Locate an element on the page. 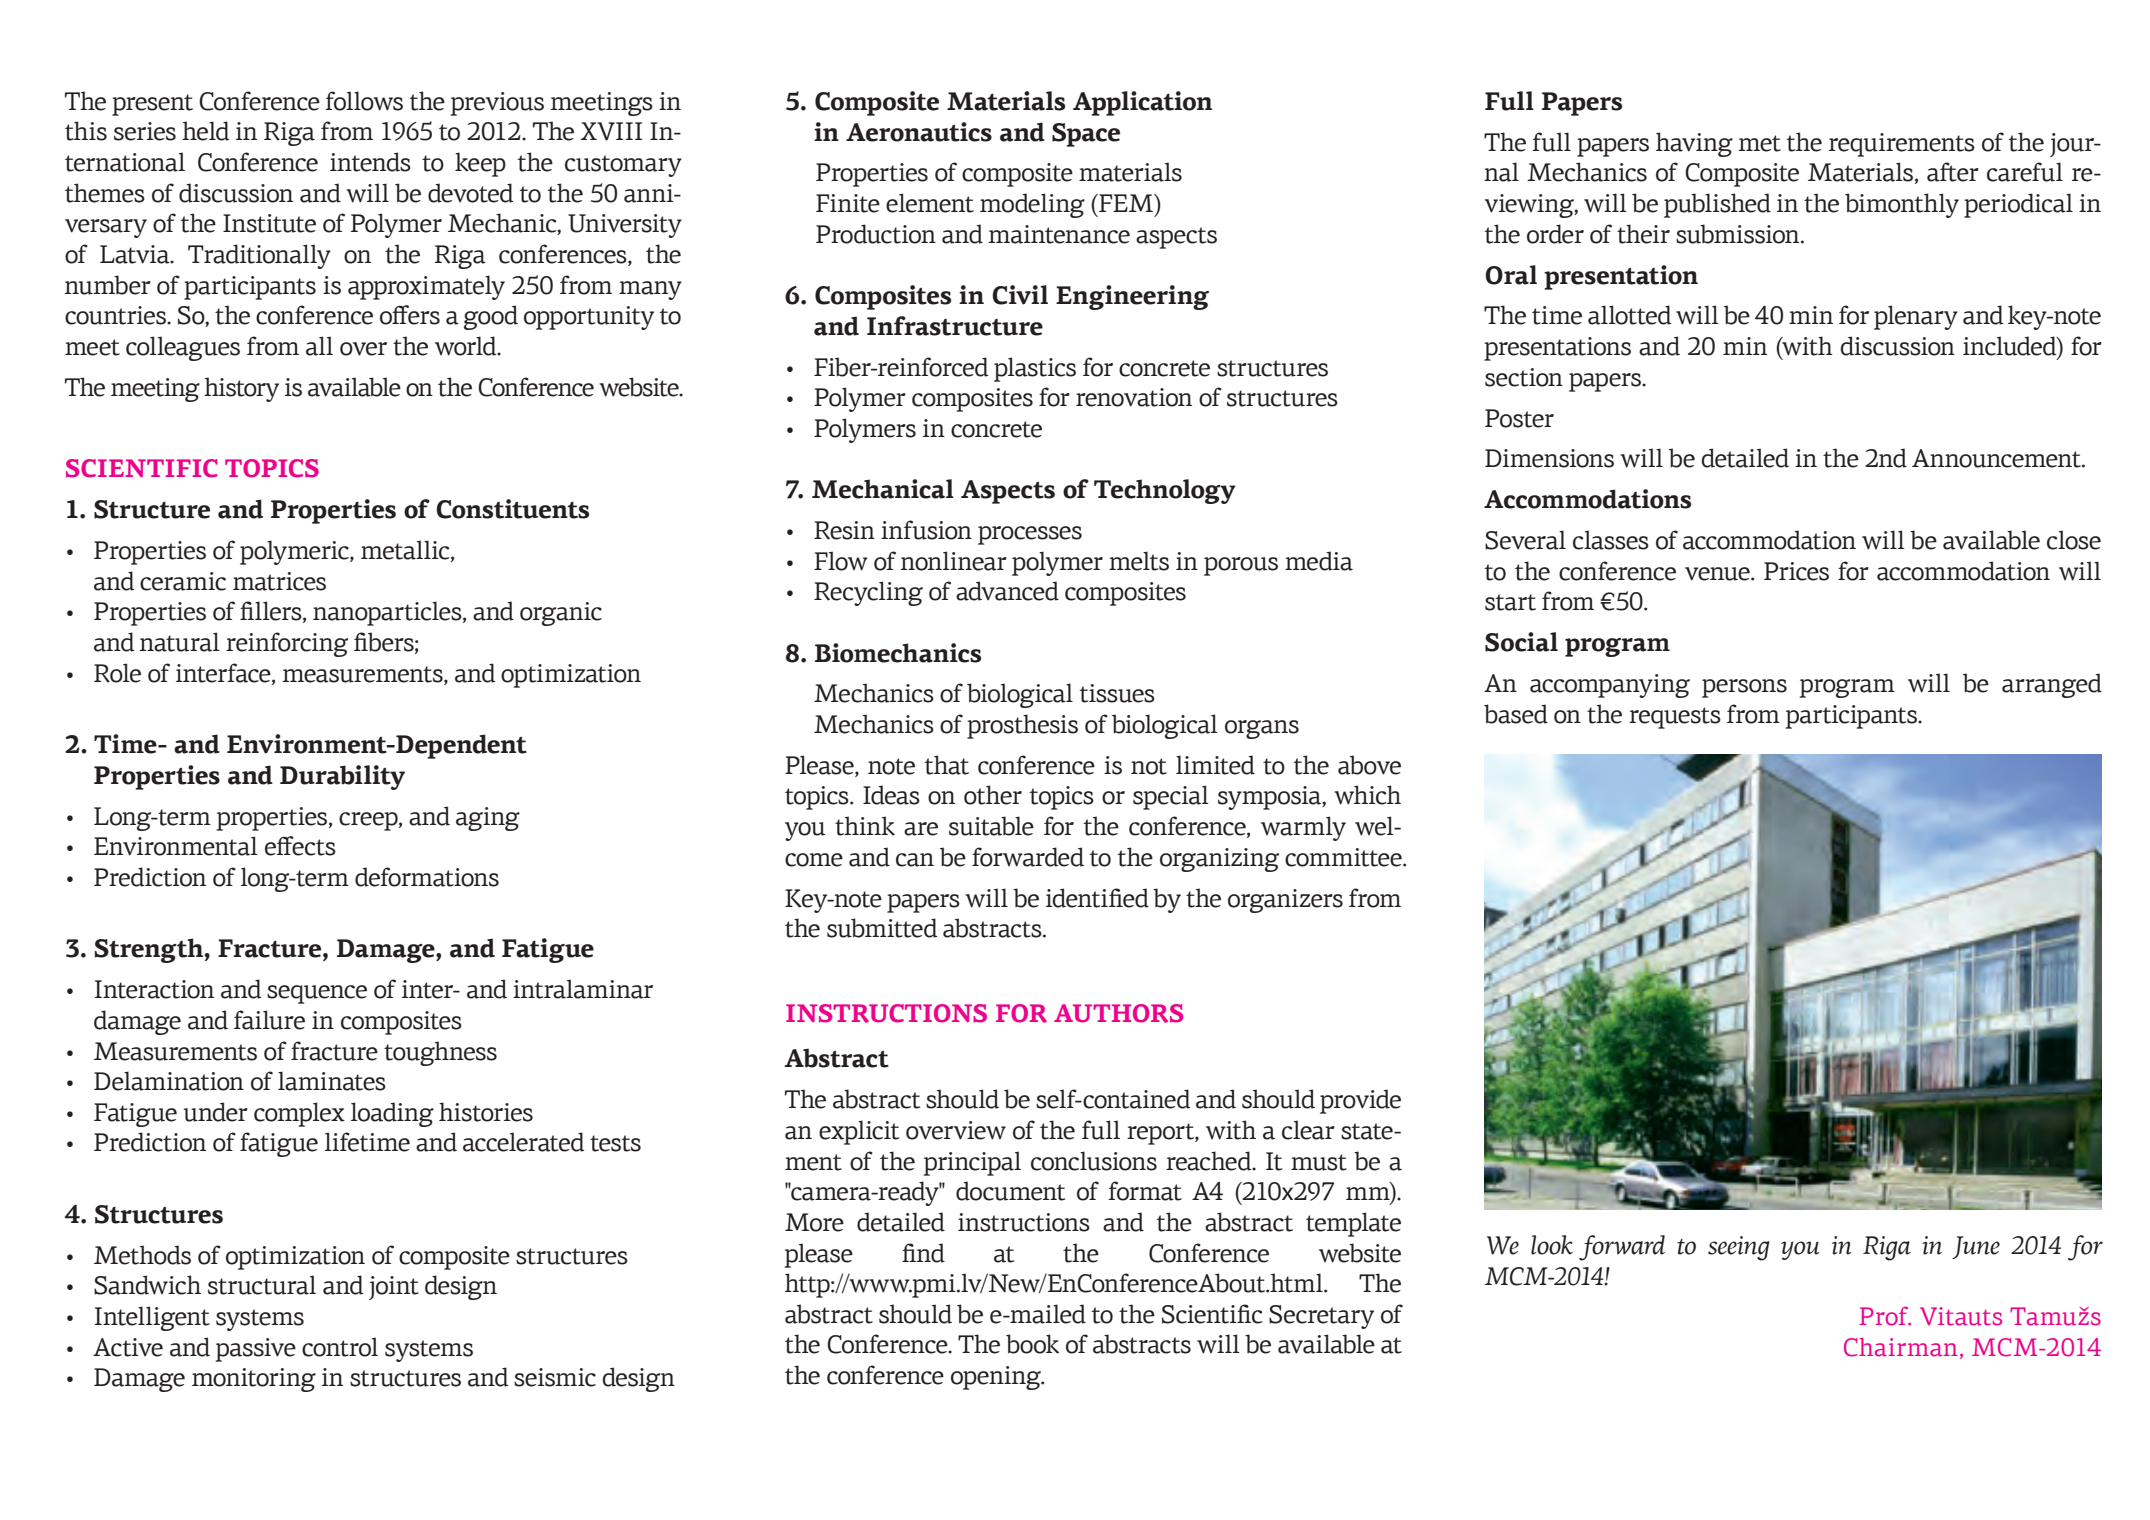 The image size is (2150, 1520). prosthesis is located at coordinates (1022, 726).
